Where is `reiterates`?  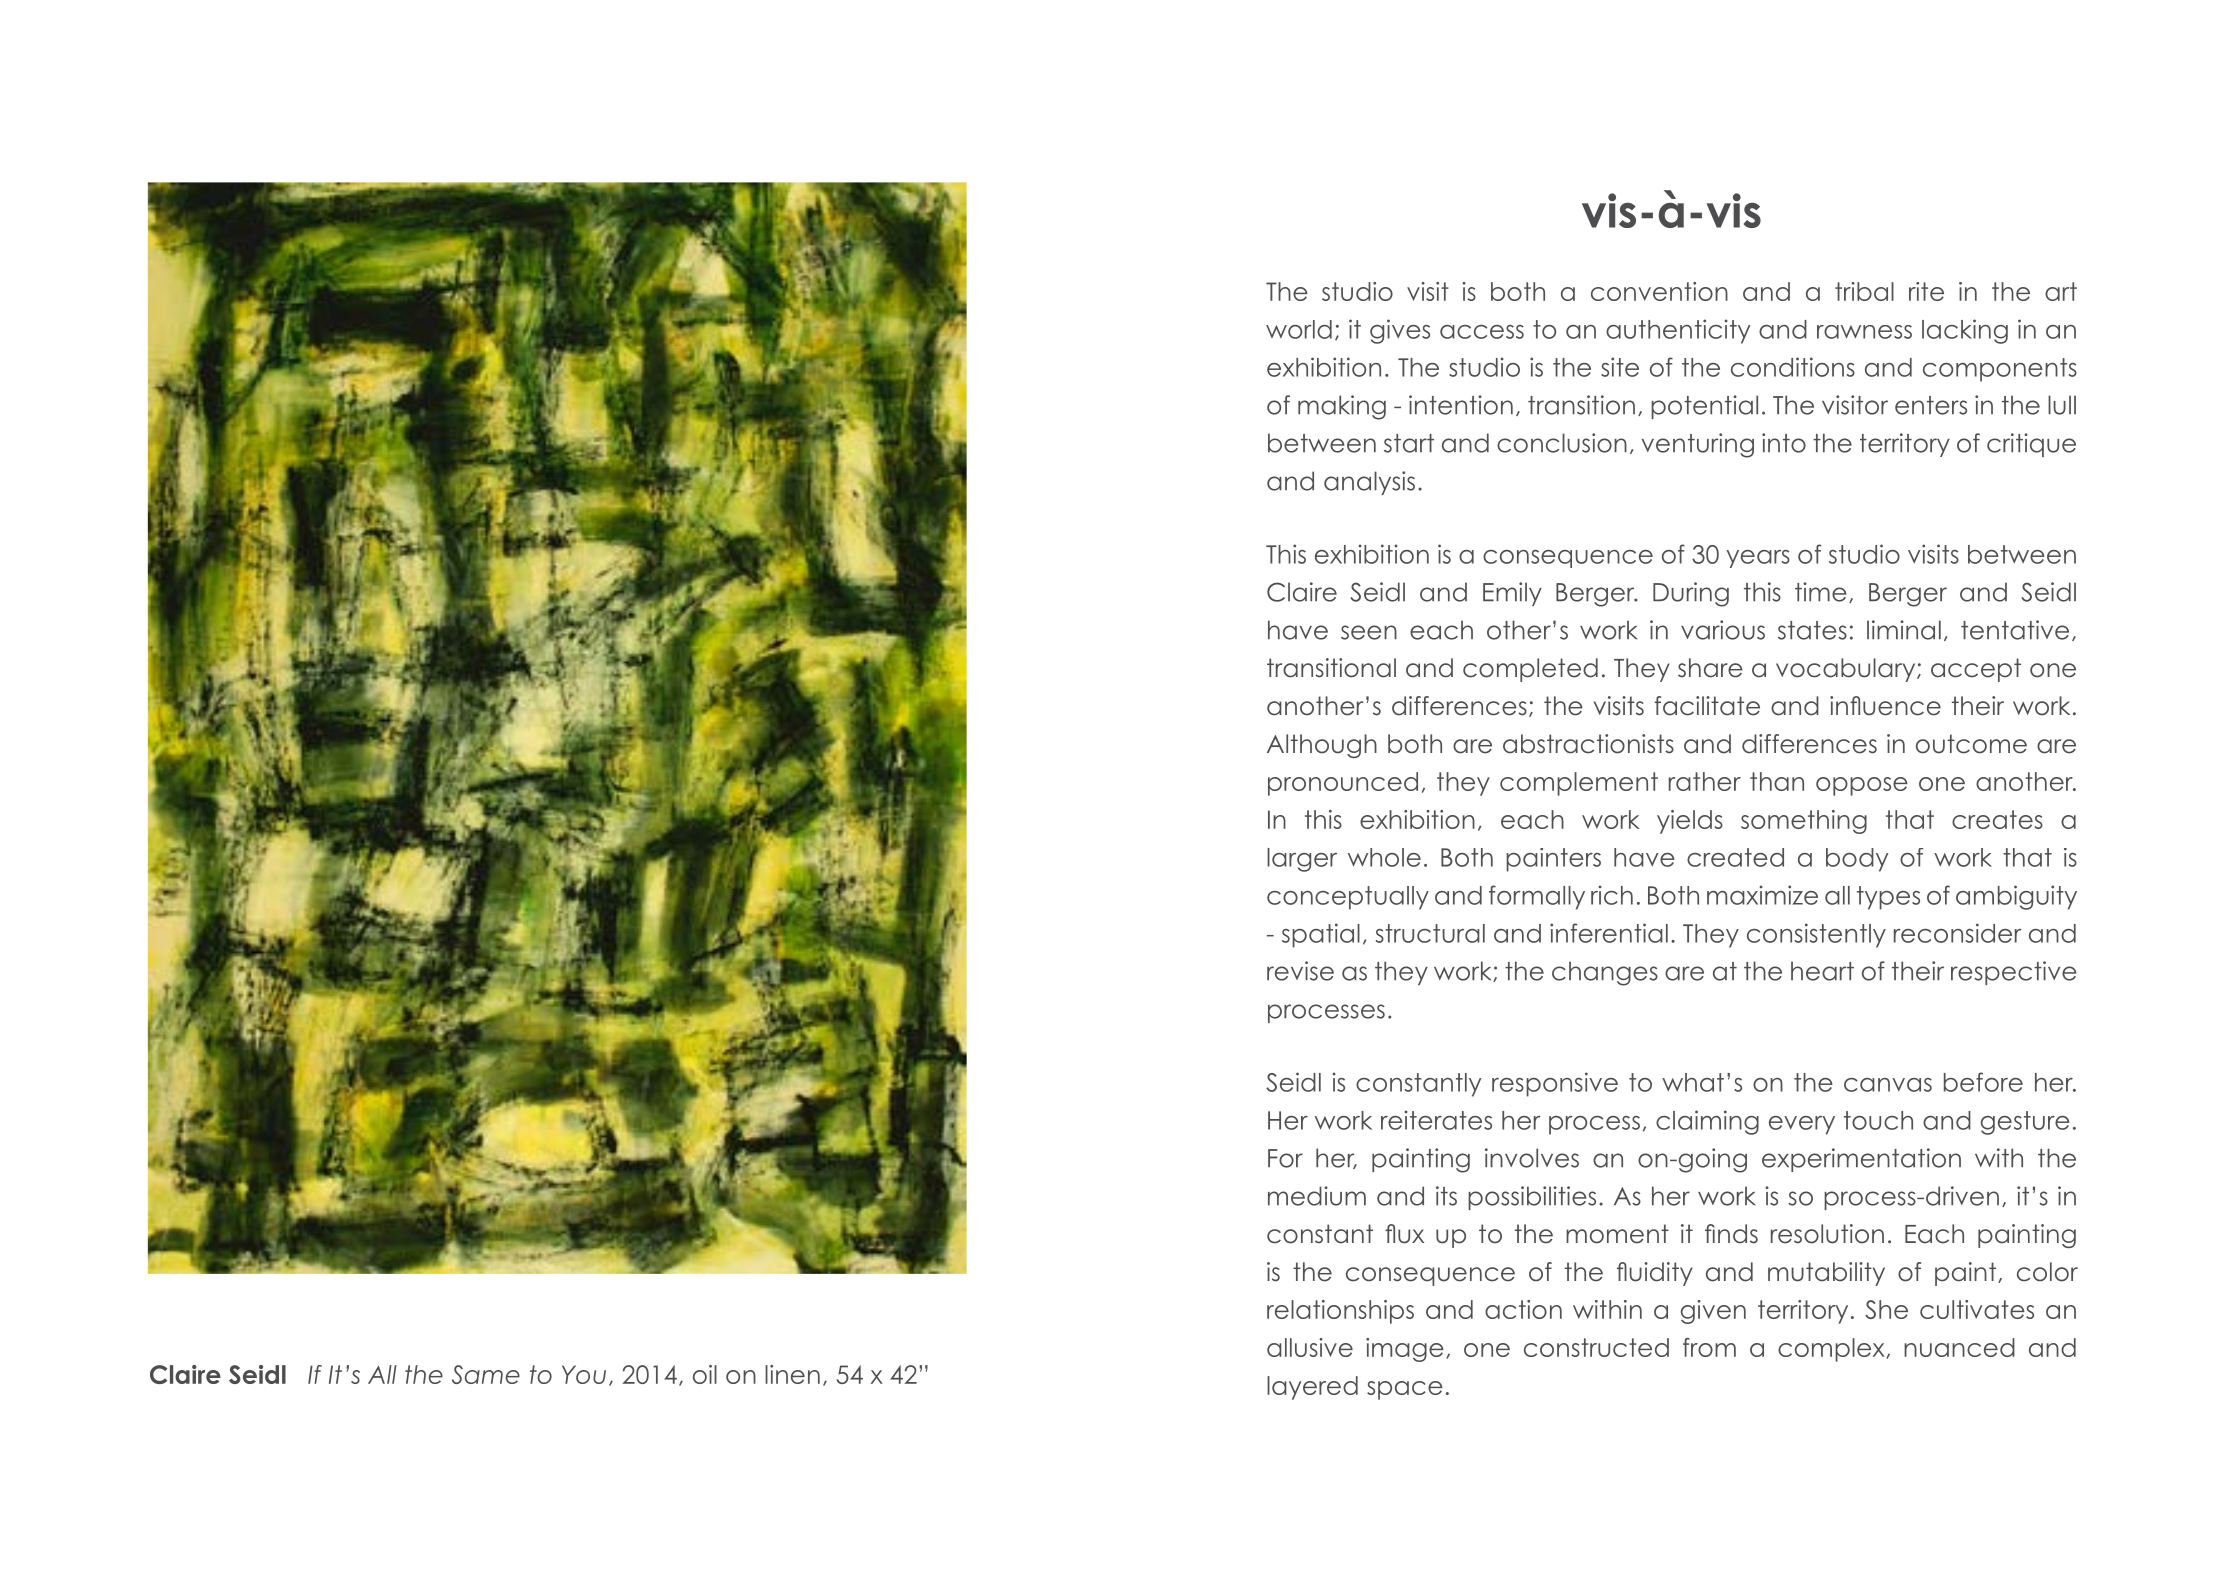
reiterates is located at coordinates (1436, 1120).
